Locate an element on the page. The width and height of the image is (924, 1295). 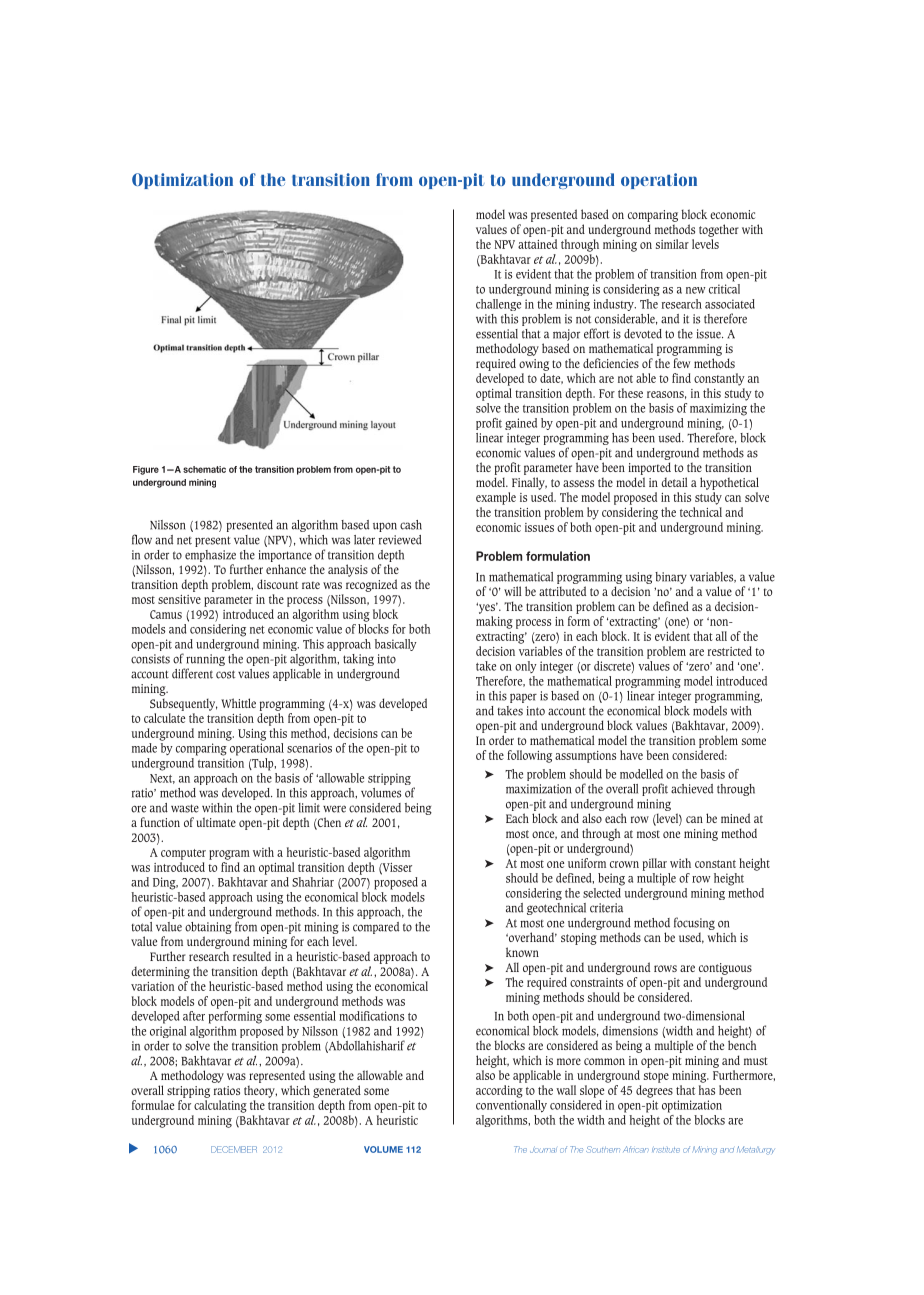
paper is located at coordinates (523, 698).
